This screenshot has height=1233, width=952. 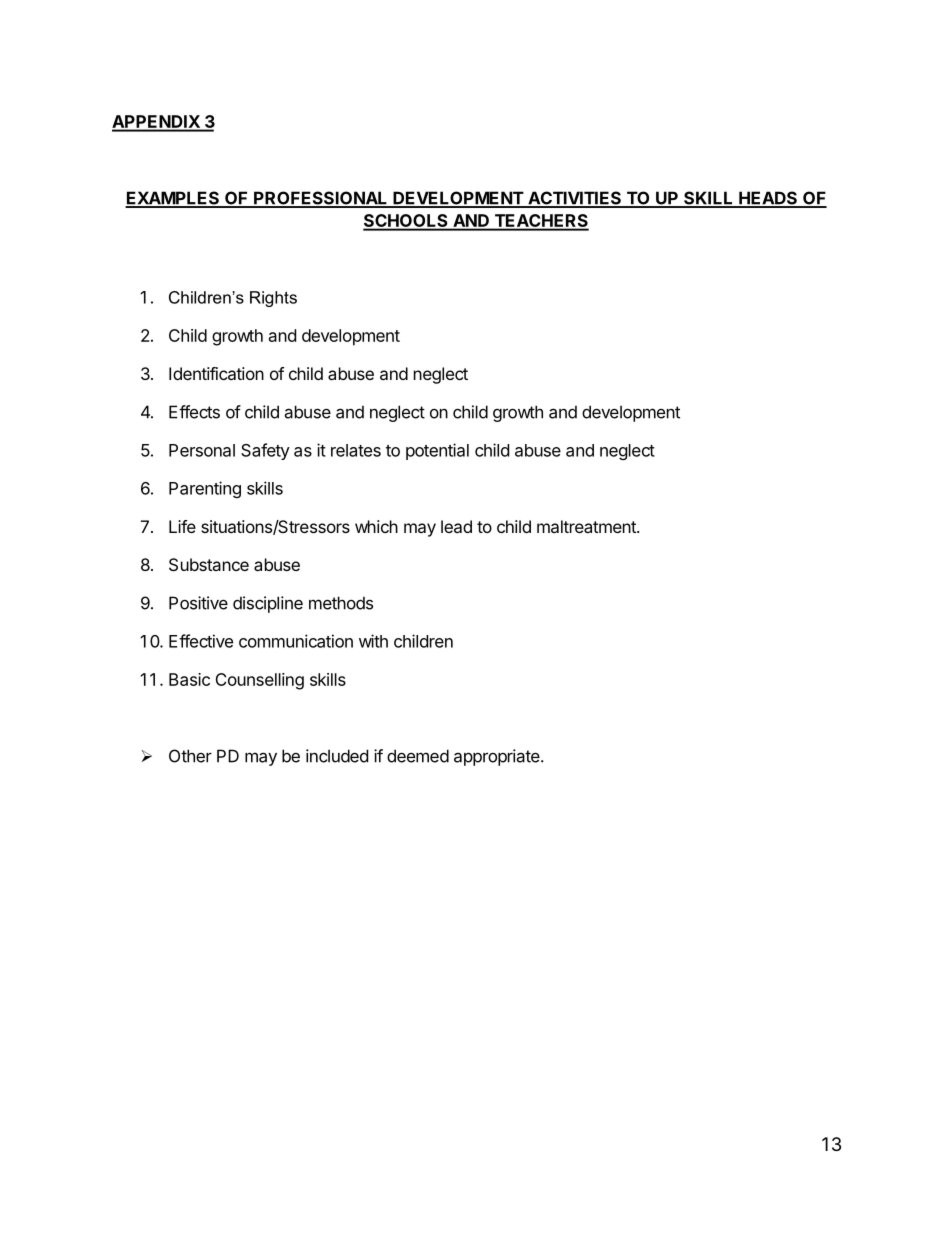 I want to click on SCHOOLS, so click(x=406, y=222).
